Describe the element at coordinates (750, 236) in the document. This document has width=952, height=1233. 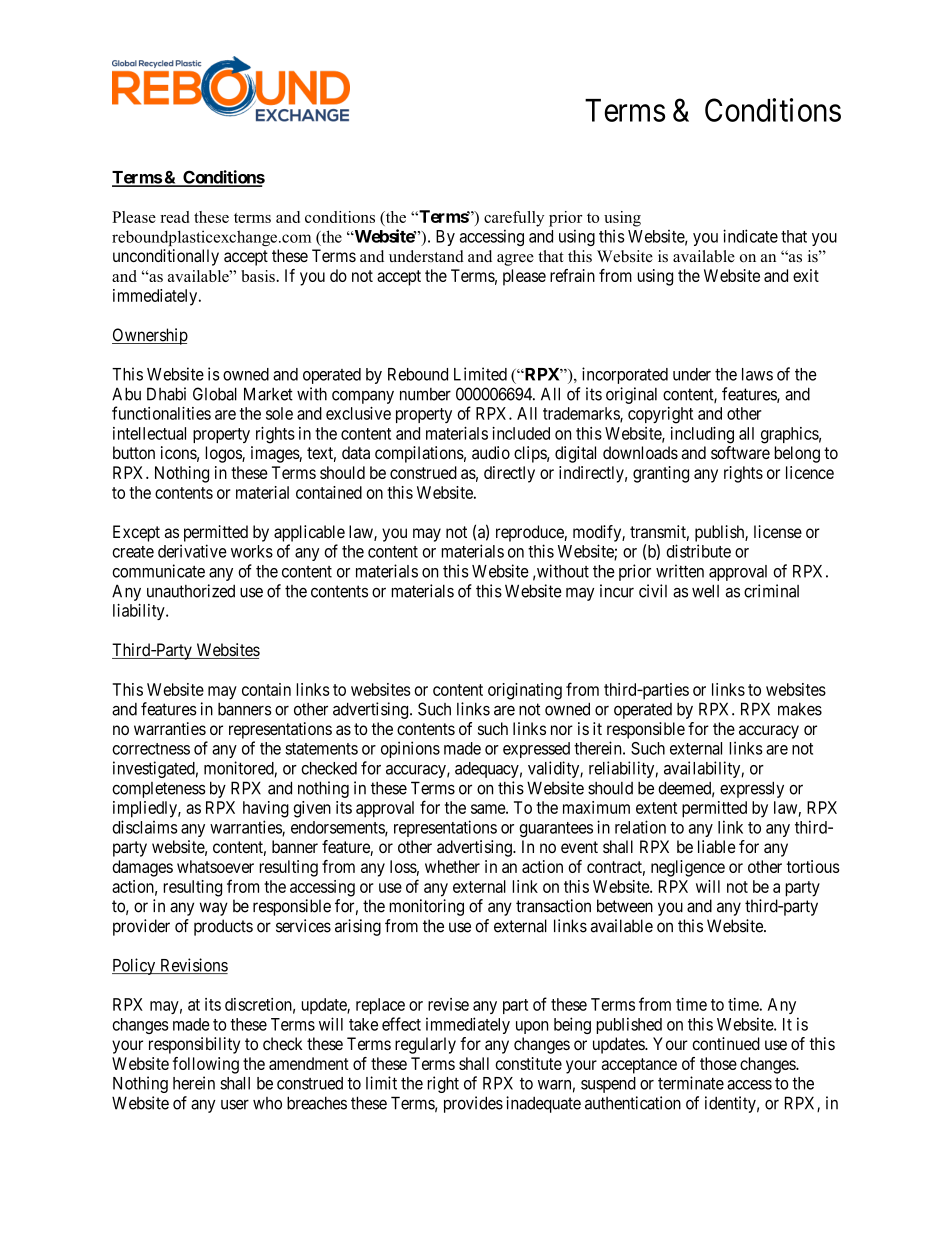
I see `indicate` at that location.
